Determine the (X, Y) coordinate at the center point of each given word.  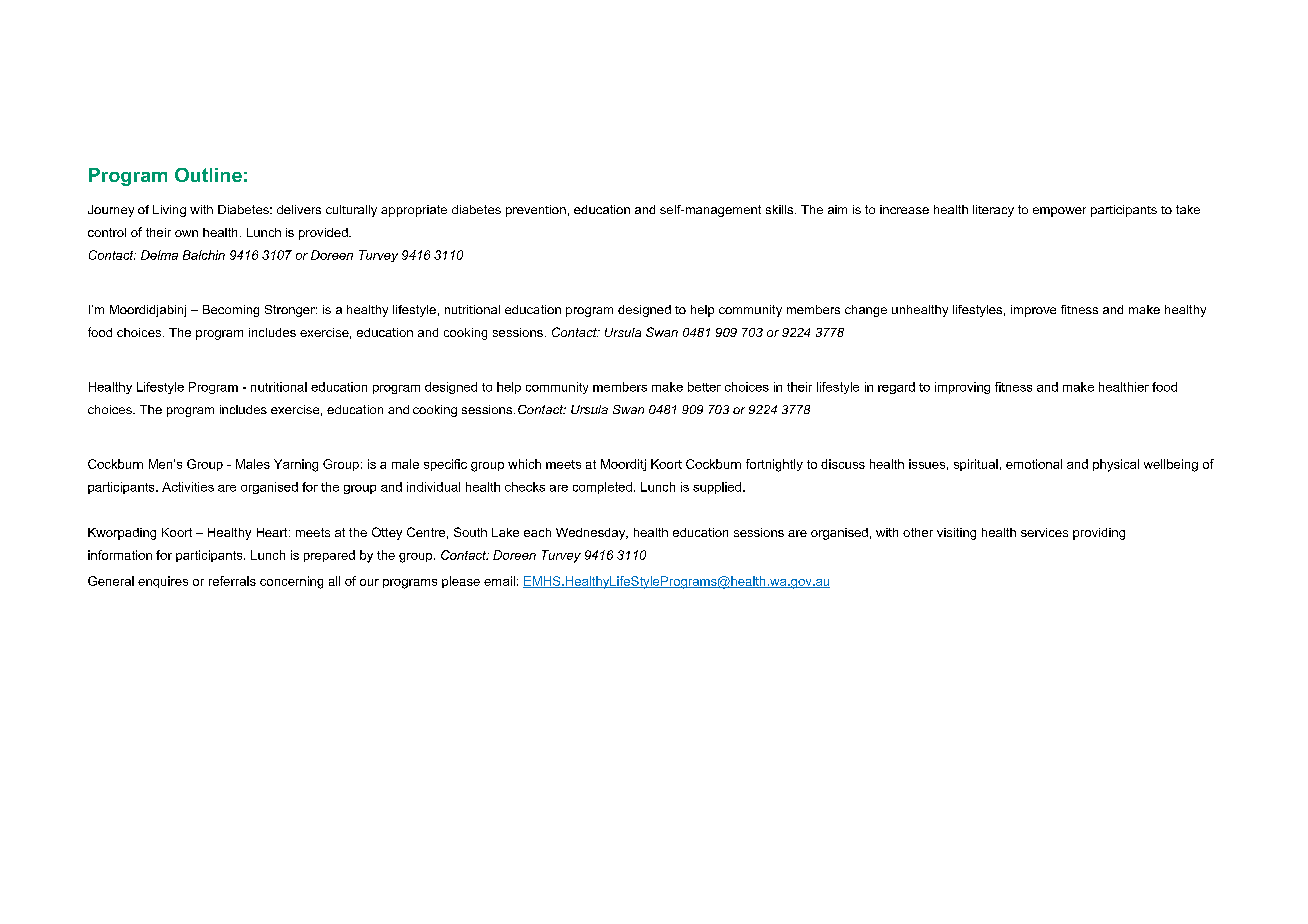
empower (1059, 212)
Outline (208, 175)
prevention (536, 211)
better (704, 387)
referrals (232, 581)
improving (962, 388)
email (499, 581)
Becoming (231, 311)
